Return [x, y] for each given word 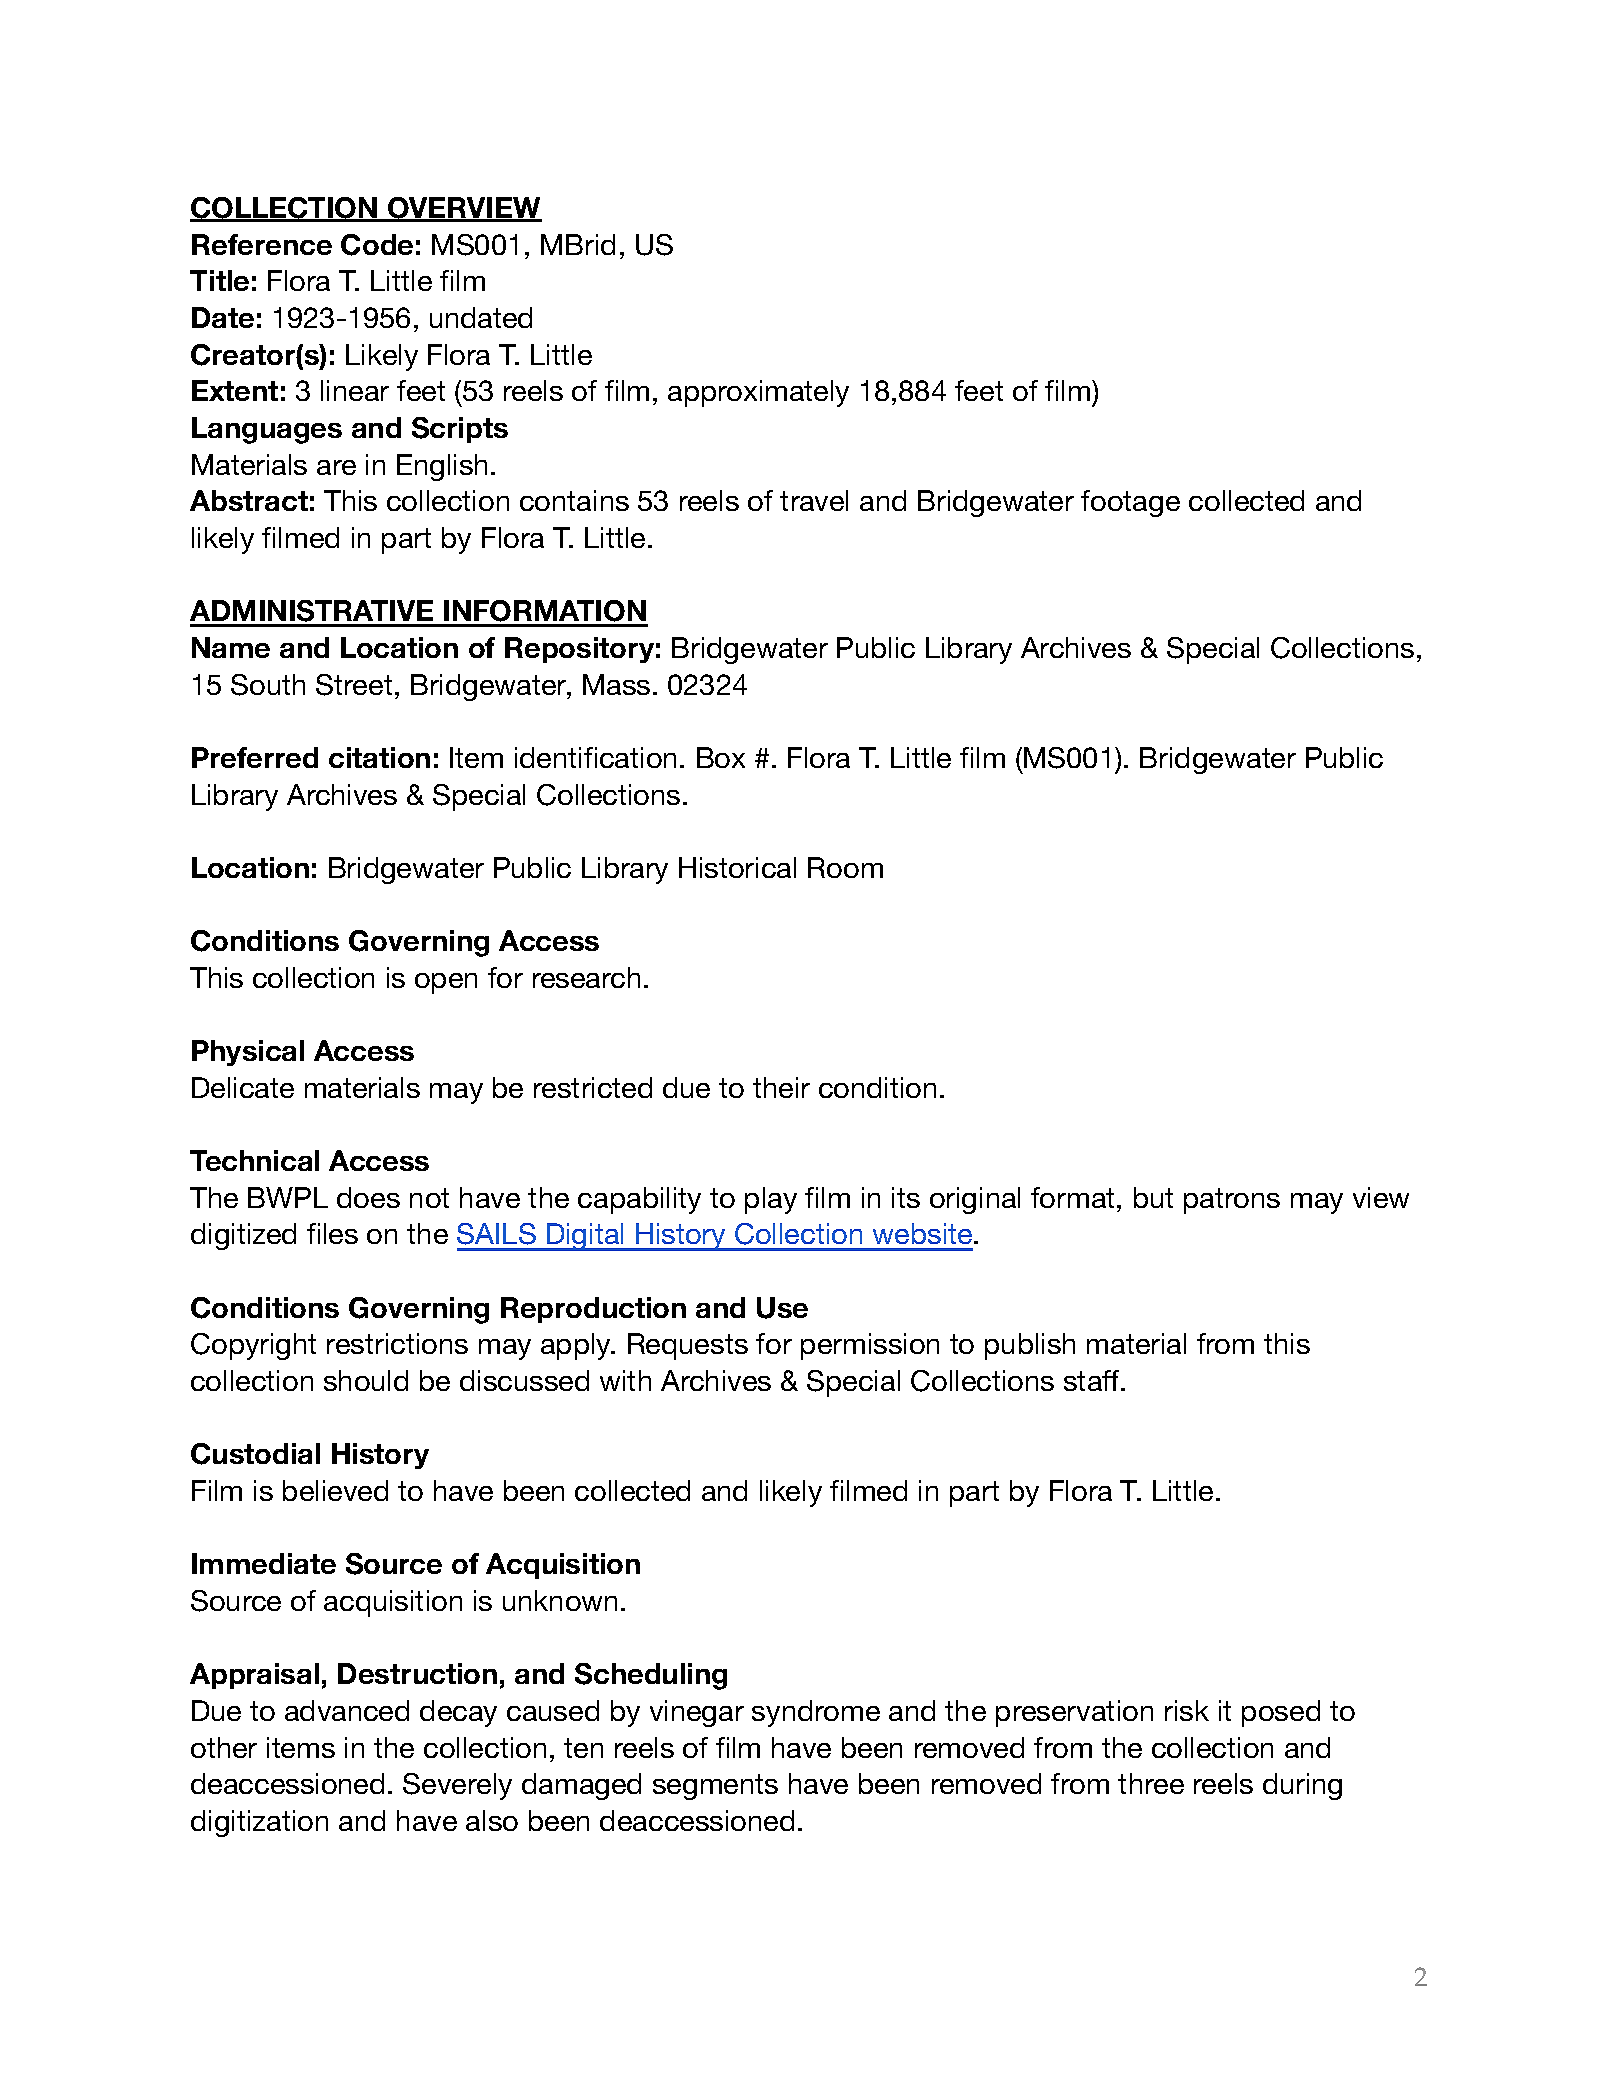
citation [379, 757]
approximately [758, 393]
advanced [347, 1710]
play [771, 1200]
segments [715, 1787]
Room [845, 867]
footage [1130, 503]
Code [377, 245]
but [1153, 1197]
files [332, 1233]
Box [721, 757]
